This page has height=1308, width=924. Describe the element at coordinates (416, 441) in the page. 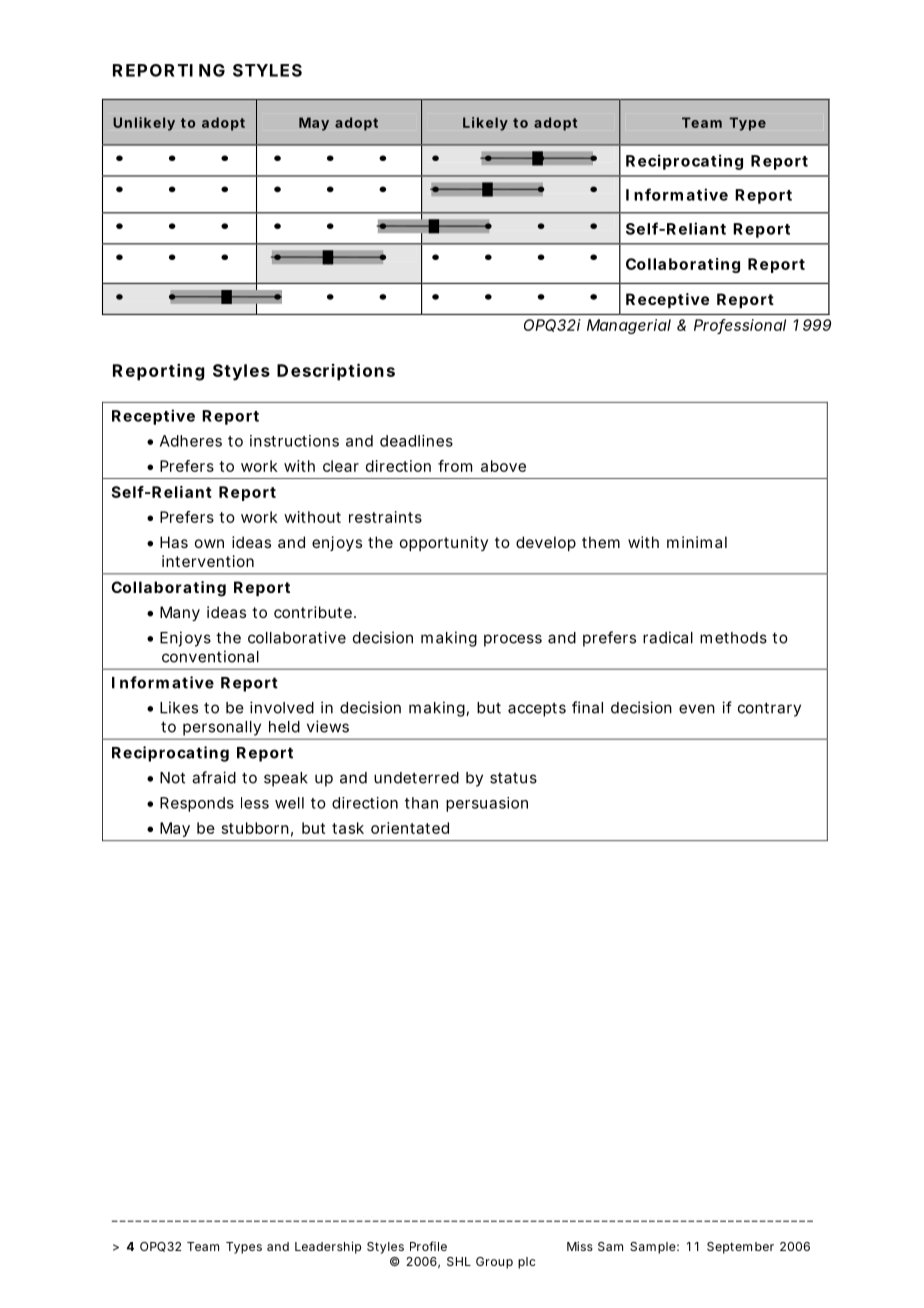

I see `deadlines` at that location.
